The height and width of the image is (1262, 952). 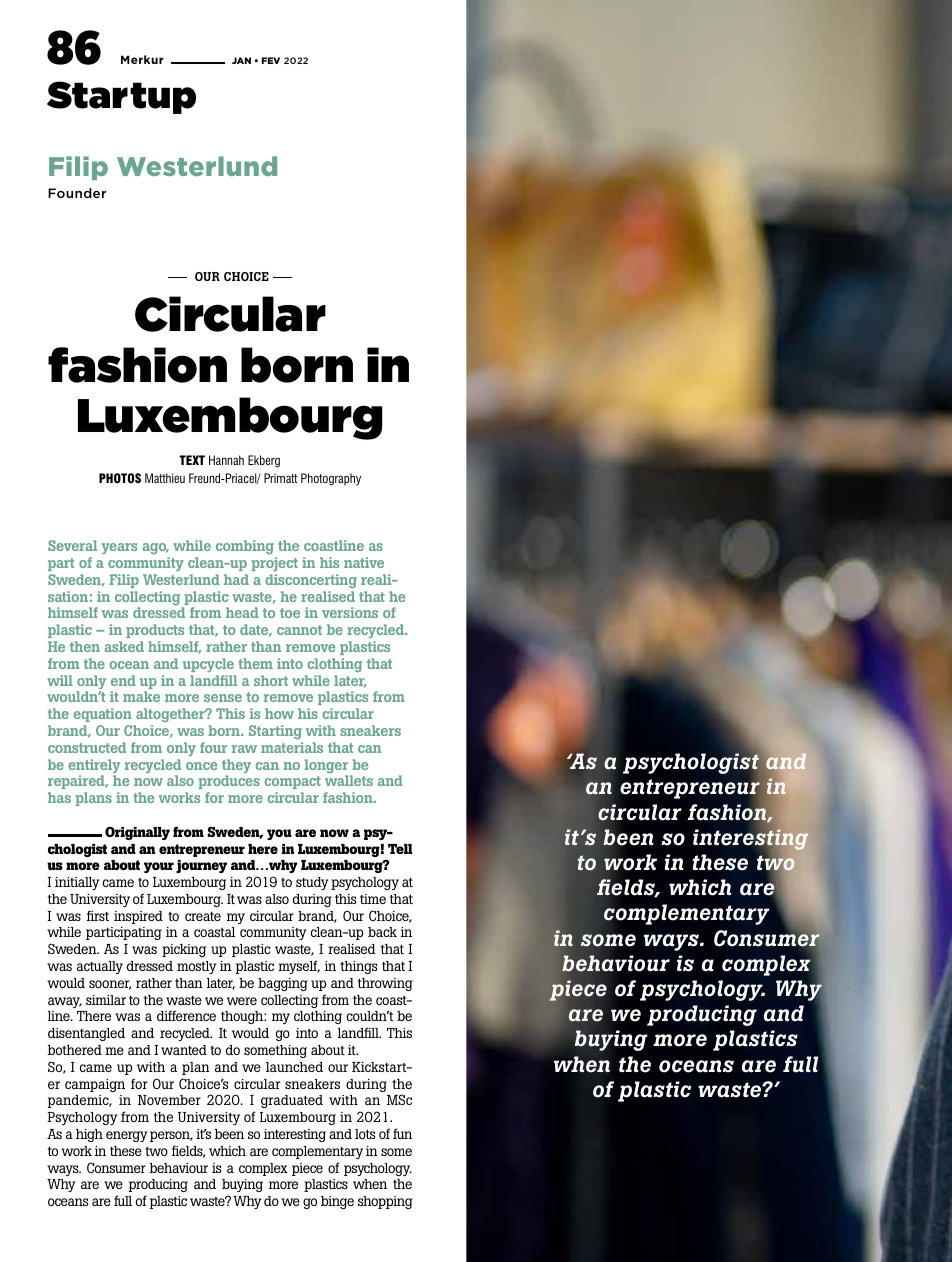 What do you see at coordinates (89, 1135) in the image?
I see `high` at bounding box center [89, 1135].
